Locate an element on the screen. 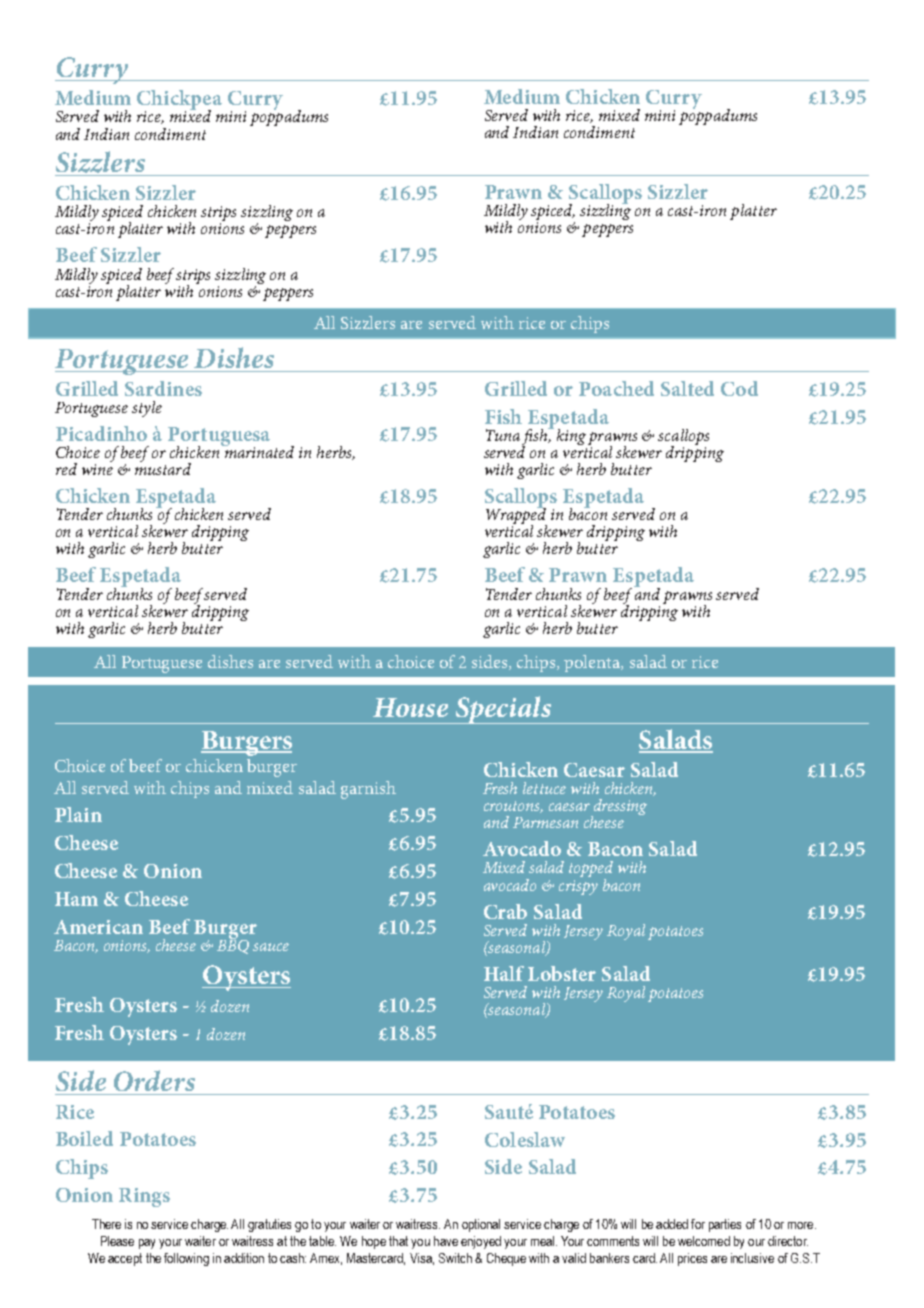 The image size is (924, 1308). pay is located at coordinates (147, 1244).
